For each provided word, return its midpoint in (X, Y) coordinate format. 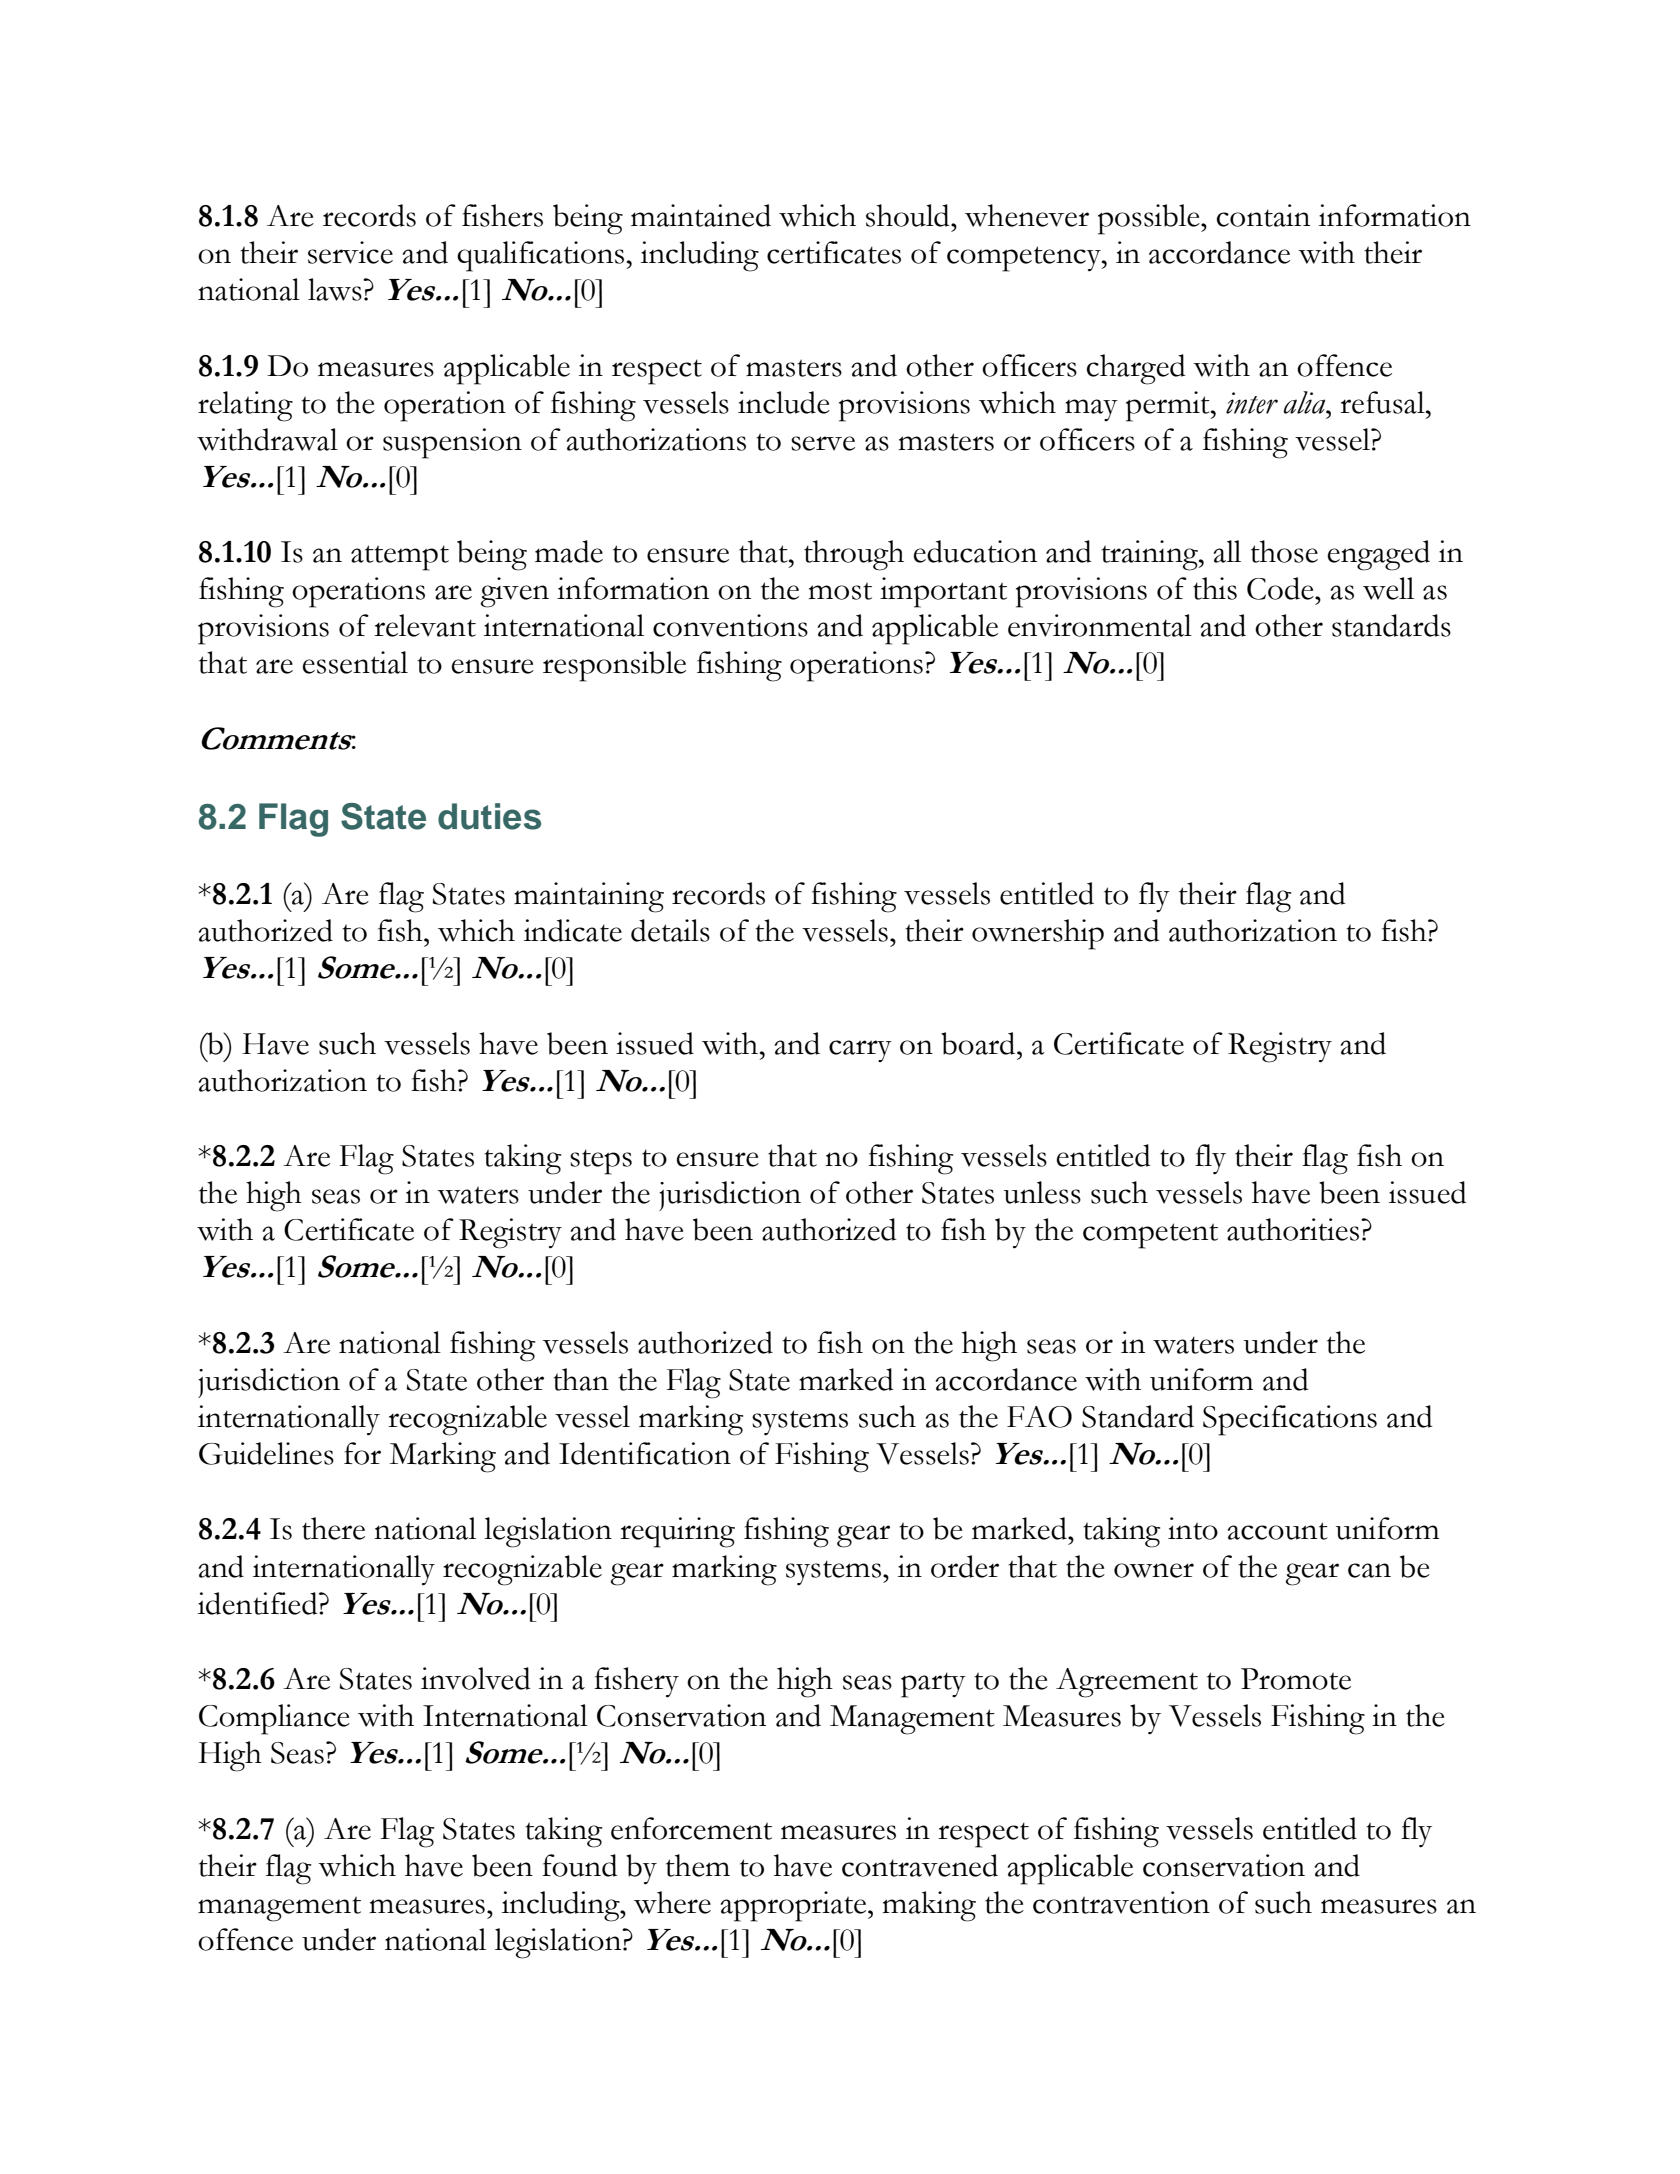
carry (860, 1051)
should (909, 215)
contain (1263, 215)
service (350, 252)
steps (601, 1162)
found (580, 1865)
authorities (1294, 1229)
